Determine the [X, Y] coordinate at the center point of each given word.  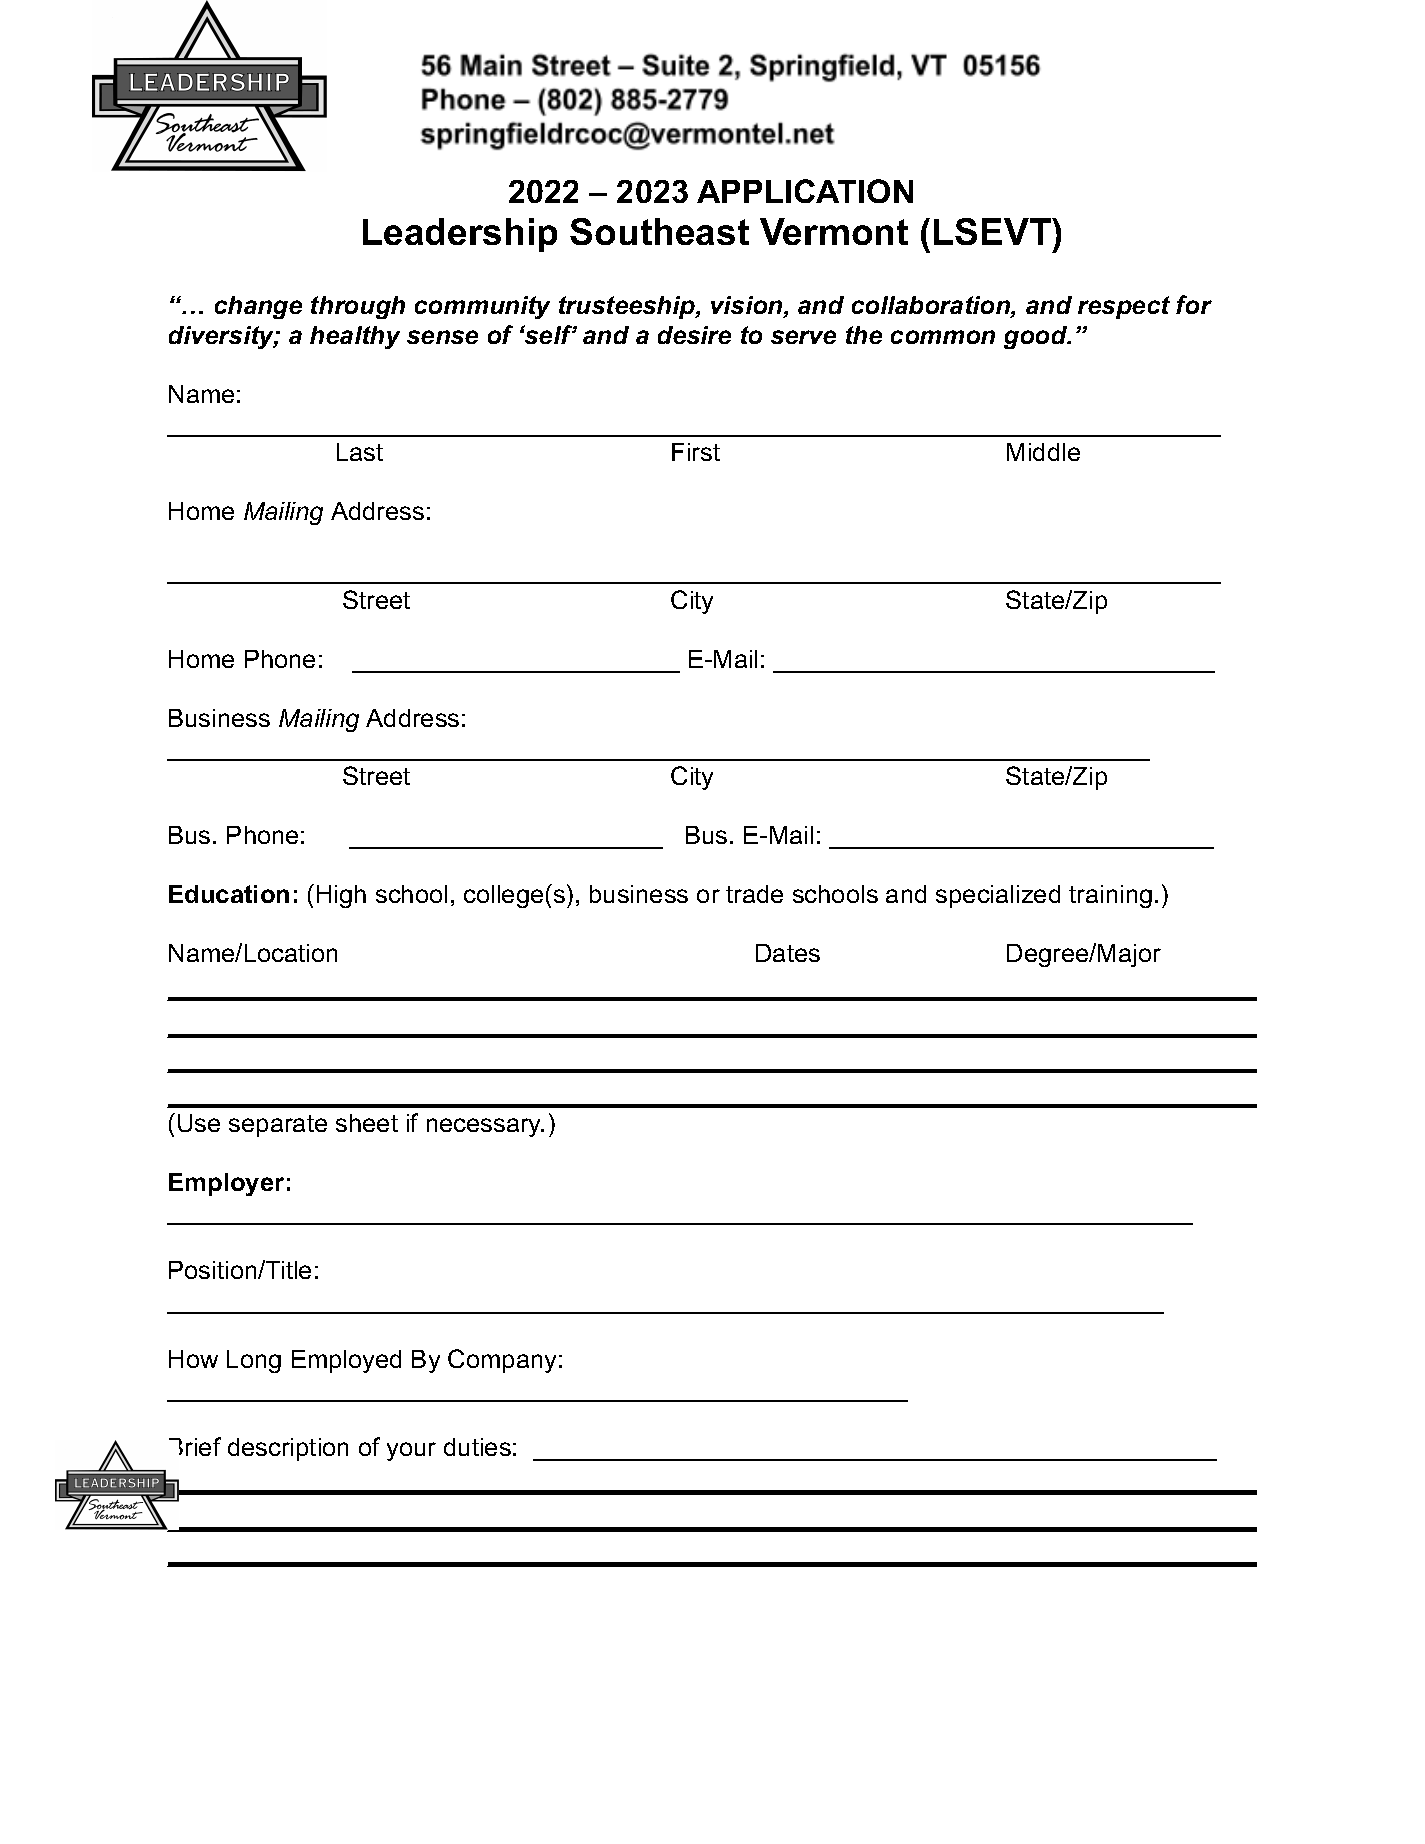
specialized [998, 896]
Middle [1043, 452]
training [1110, 896]
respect [1124, 307]
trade [754, 894]
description [288, 1449]
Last [360, 452]
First [696, 452]
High [341, 896]
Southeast [659, 231]
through [358, 307]
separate [278, 1126]
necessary [485, 1127]
